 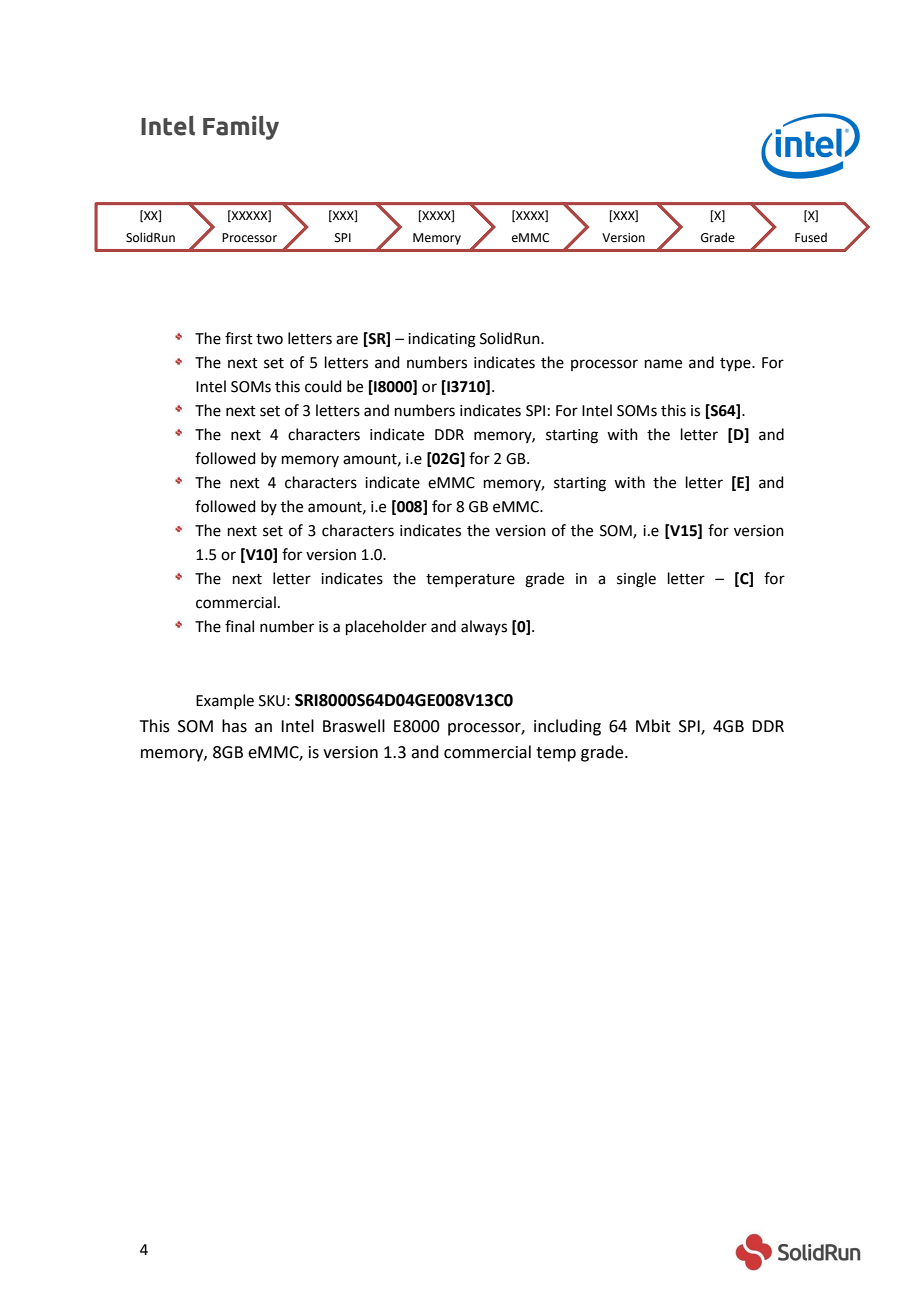 What do you see at coordinates (442, 340) in the screenshot?
I see `indicating` at bounding box center [442, 340].
